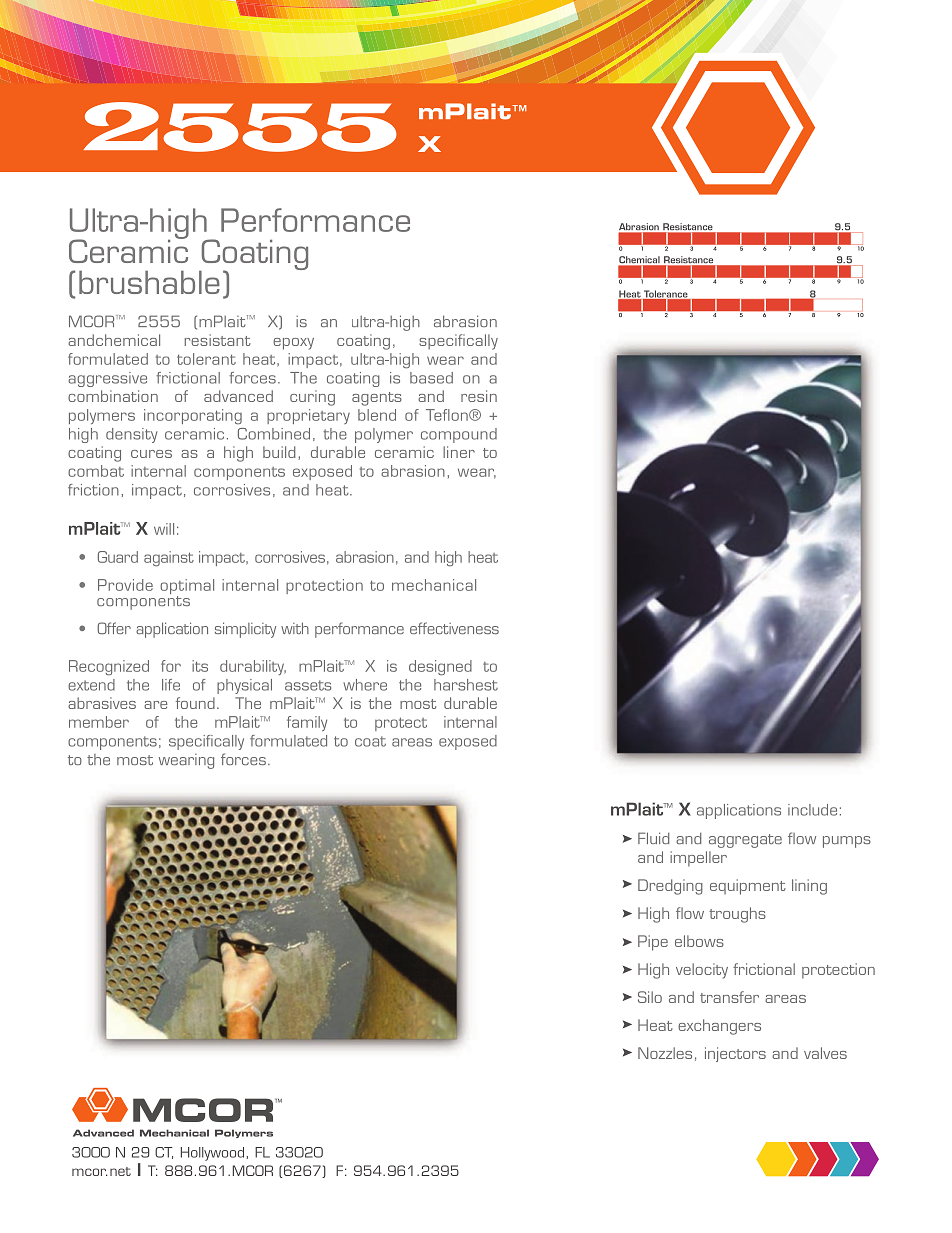  Describe the element at coordinates (434, 585) in the image. I see `mechanical` at that location.
